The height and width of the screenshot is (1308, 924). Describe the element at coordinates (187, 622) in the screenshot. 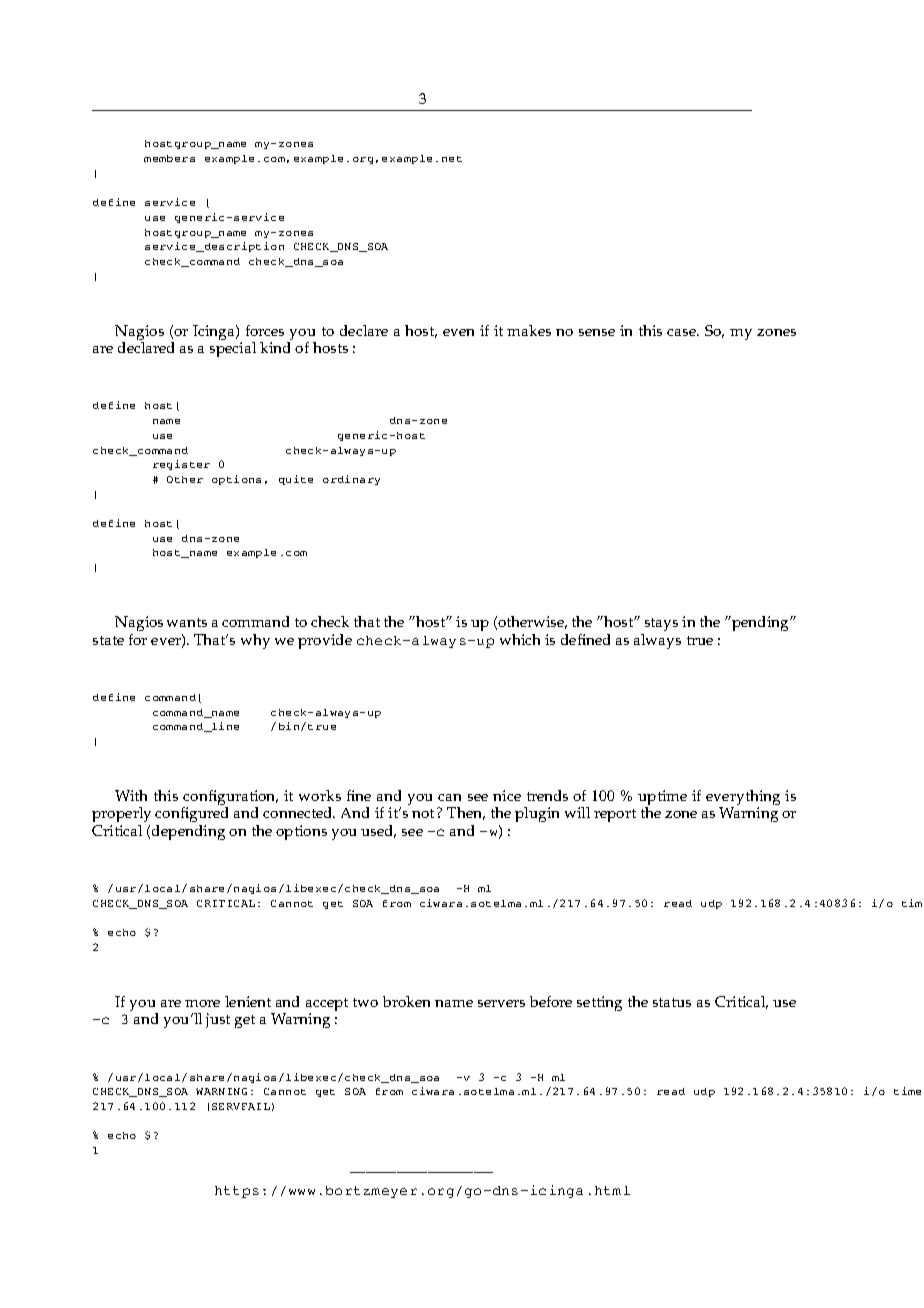

I see `wants` at that location.
